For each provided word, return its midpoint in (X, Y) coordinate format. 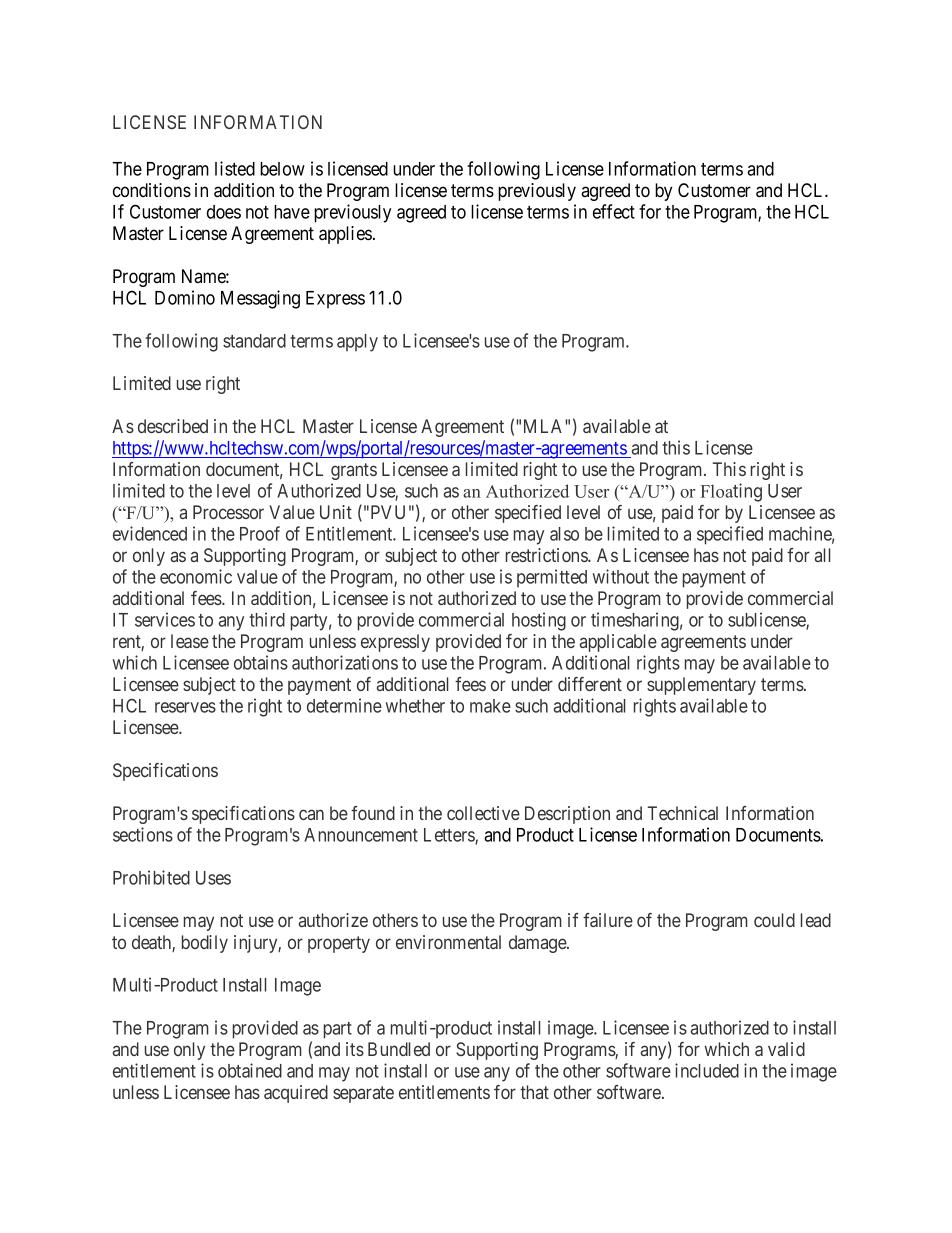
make (490, 706)
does (224, 212)
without (620, 576)
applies (345, 235)
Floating (731, 492)
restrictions (547, 555)
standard (254, 341)
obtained (250, 1070)
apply (357, 343)
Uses (213, 878)
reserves (185, 707)
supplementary (701, 686)
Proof (260, 533)
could (774, 920)
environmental (448, 942)
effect (614, 211)
